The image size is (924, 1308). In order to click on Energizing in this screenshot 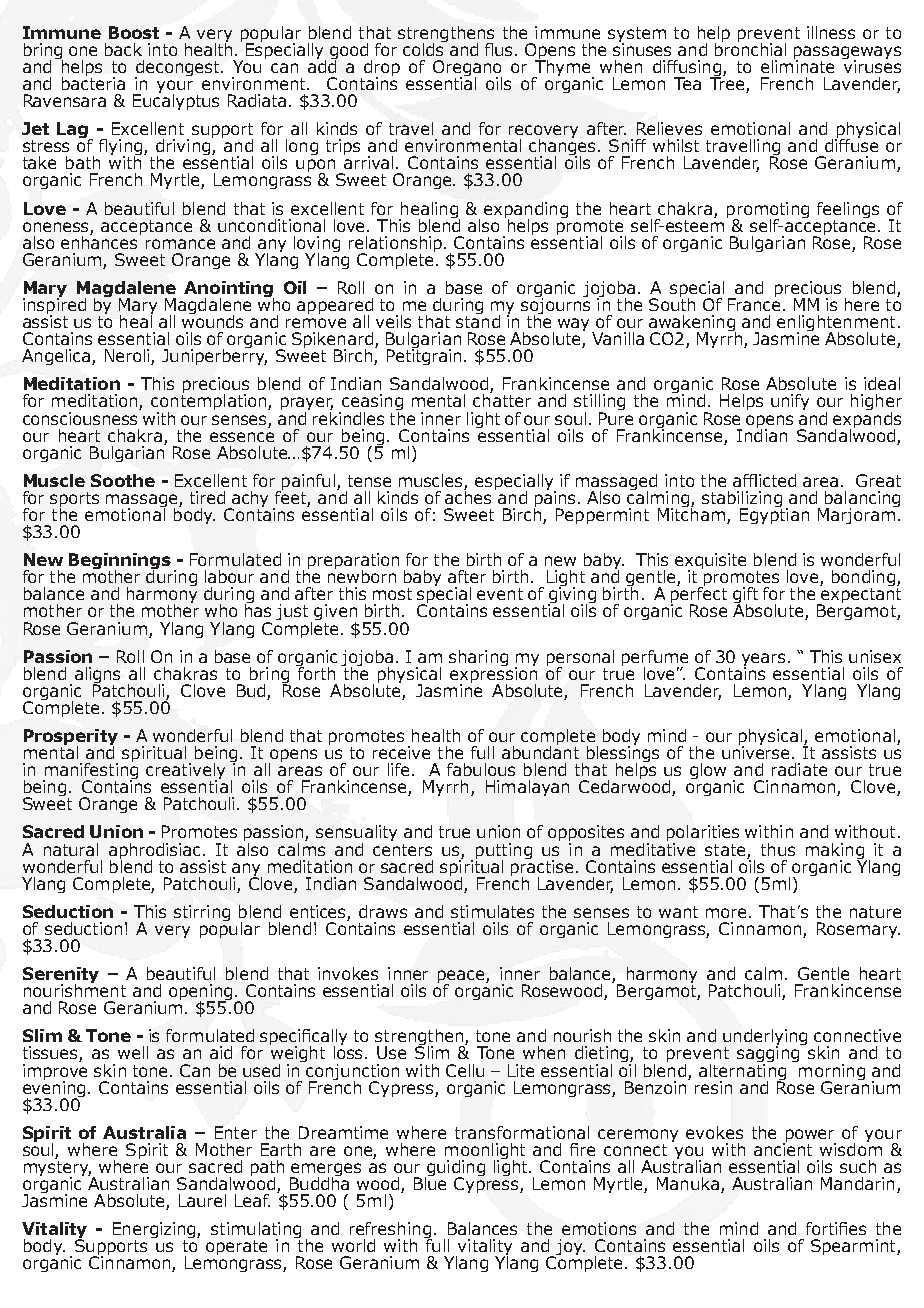, I will do `click(155, 1231)`.
